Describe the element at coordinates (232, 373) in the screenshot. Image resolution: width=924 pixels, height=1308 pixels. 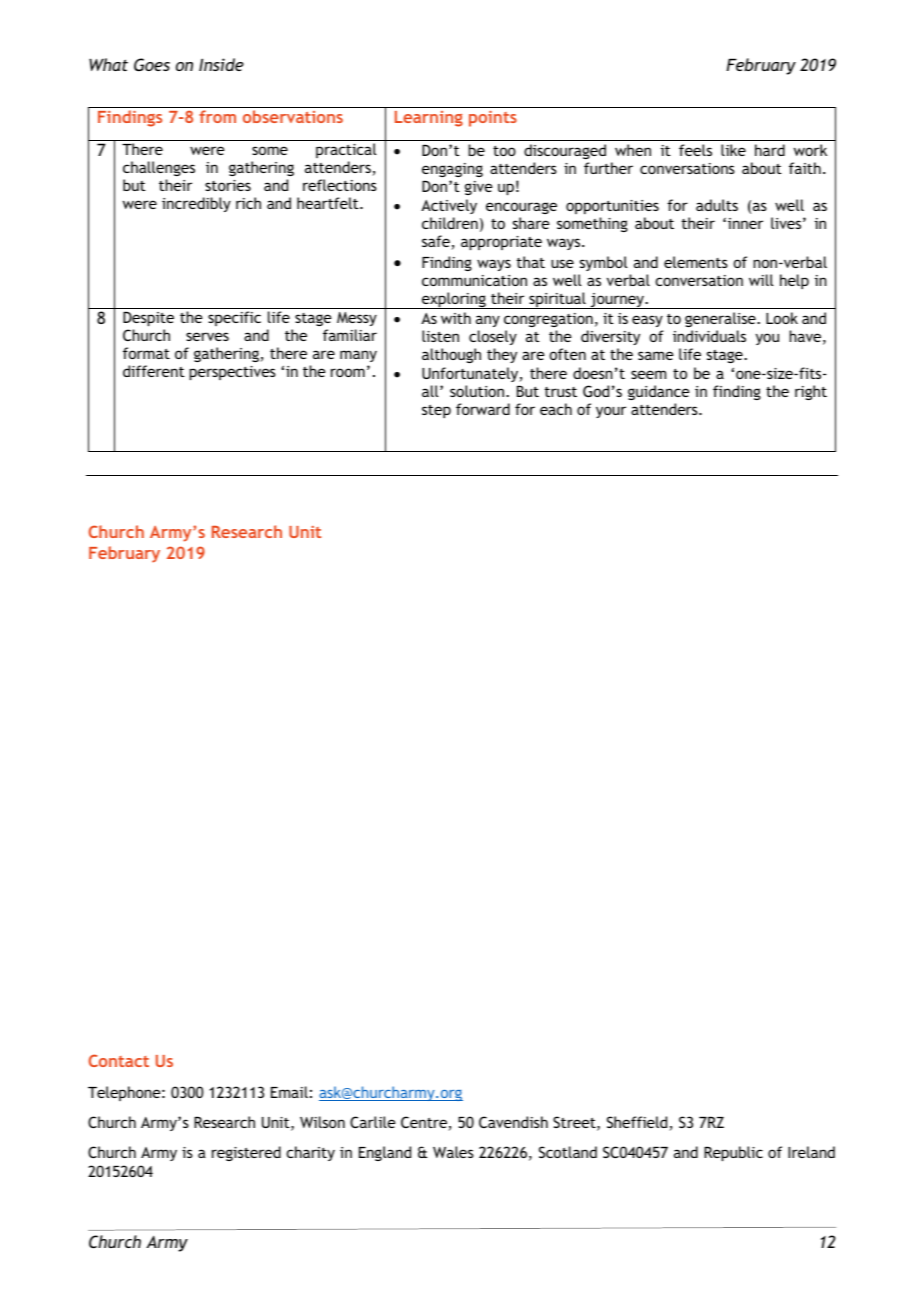
I see `perspectives` at that location.
